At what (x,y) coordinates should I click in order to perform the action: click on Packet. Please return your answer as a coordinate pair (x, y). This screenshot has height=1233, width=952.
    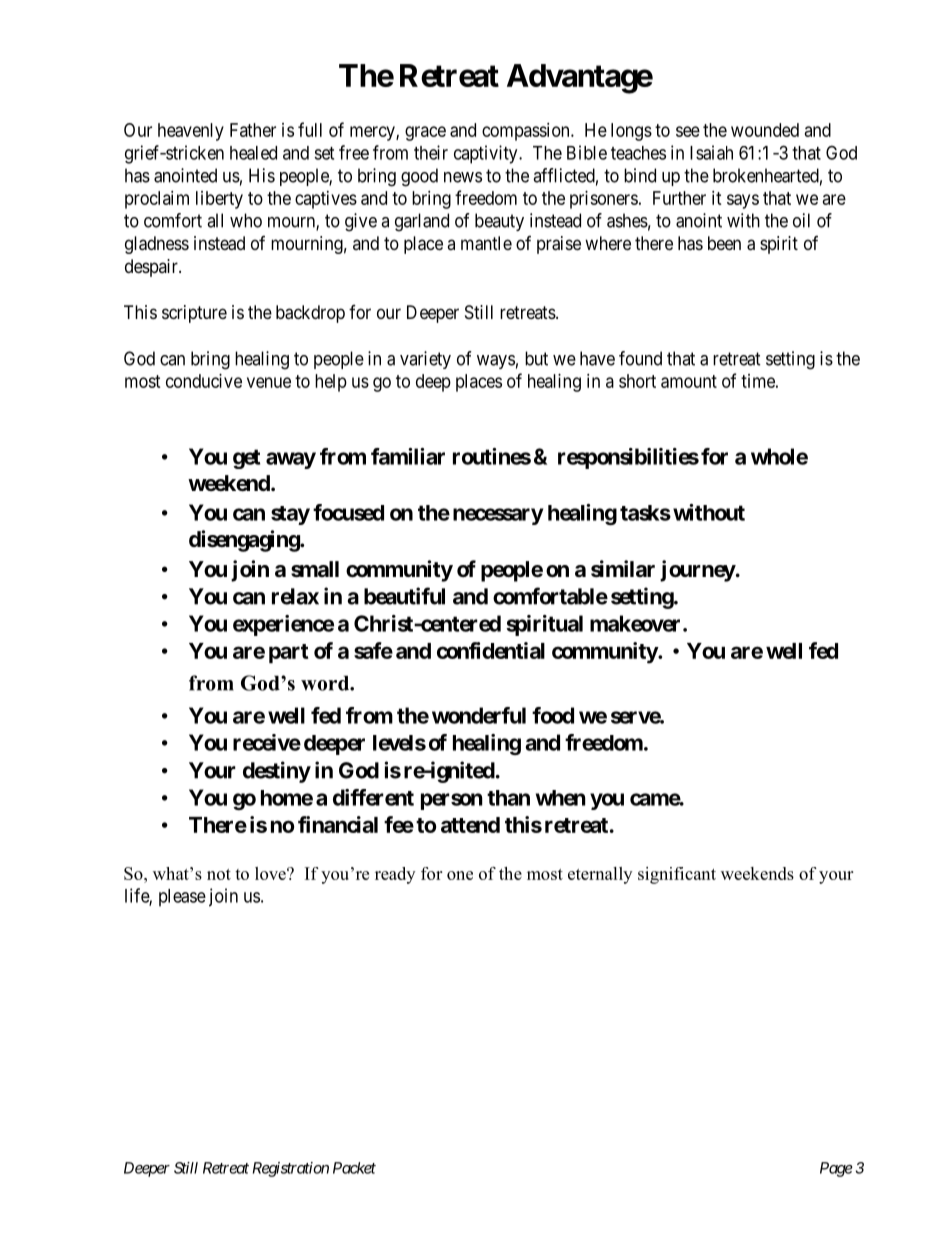
    Looking at the image, I should click on (354, 1168).
